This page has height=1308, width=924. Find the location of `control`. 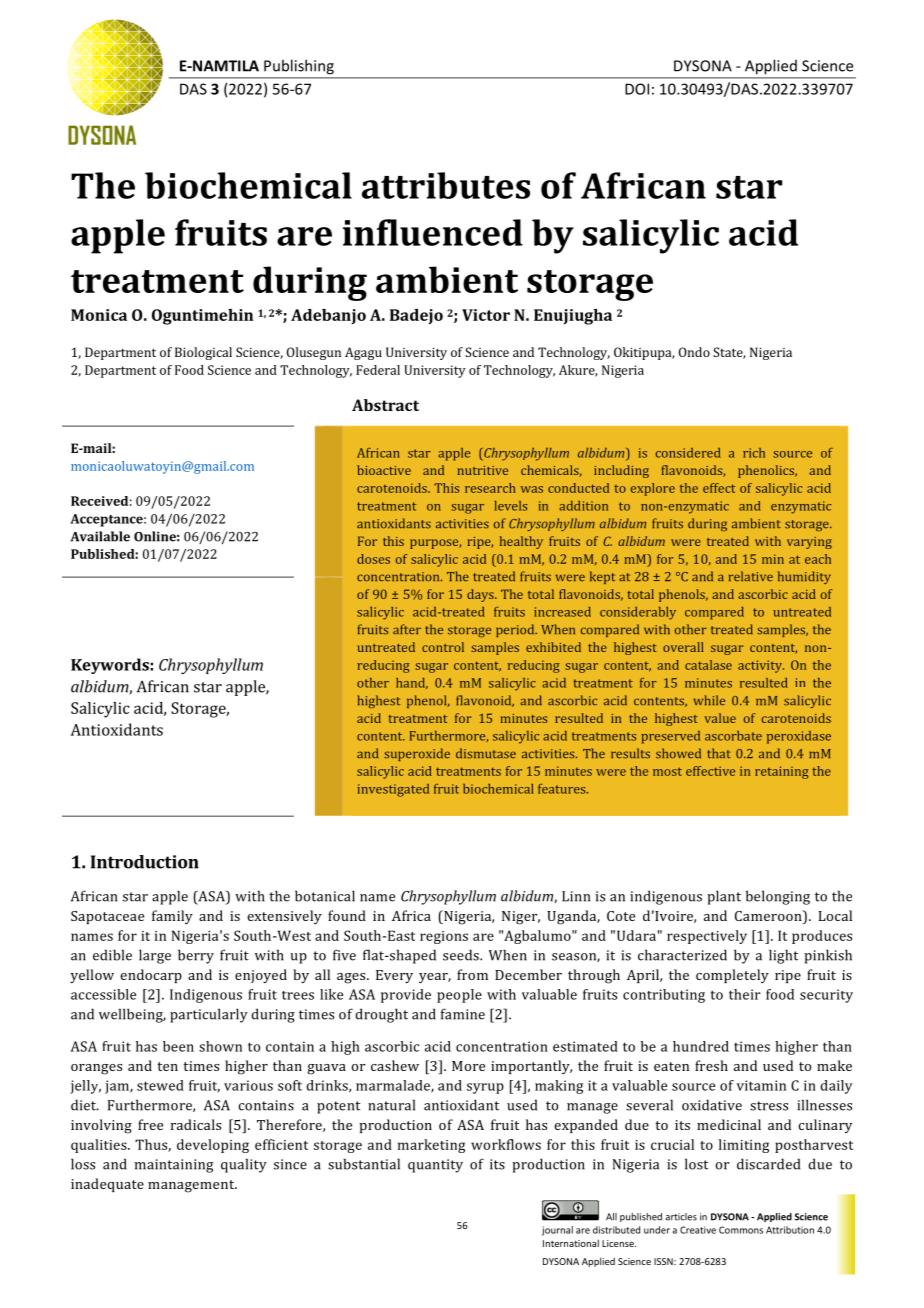

control is located at coordinates (443, 647).
